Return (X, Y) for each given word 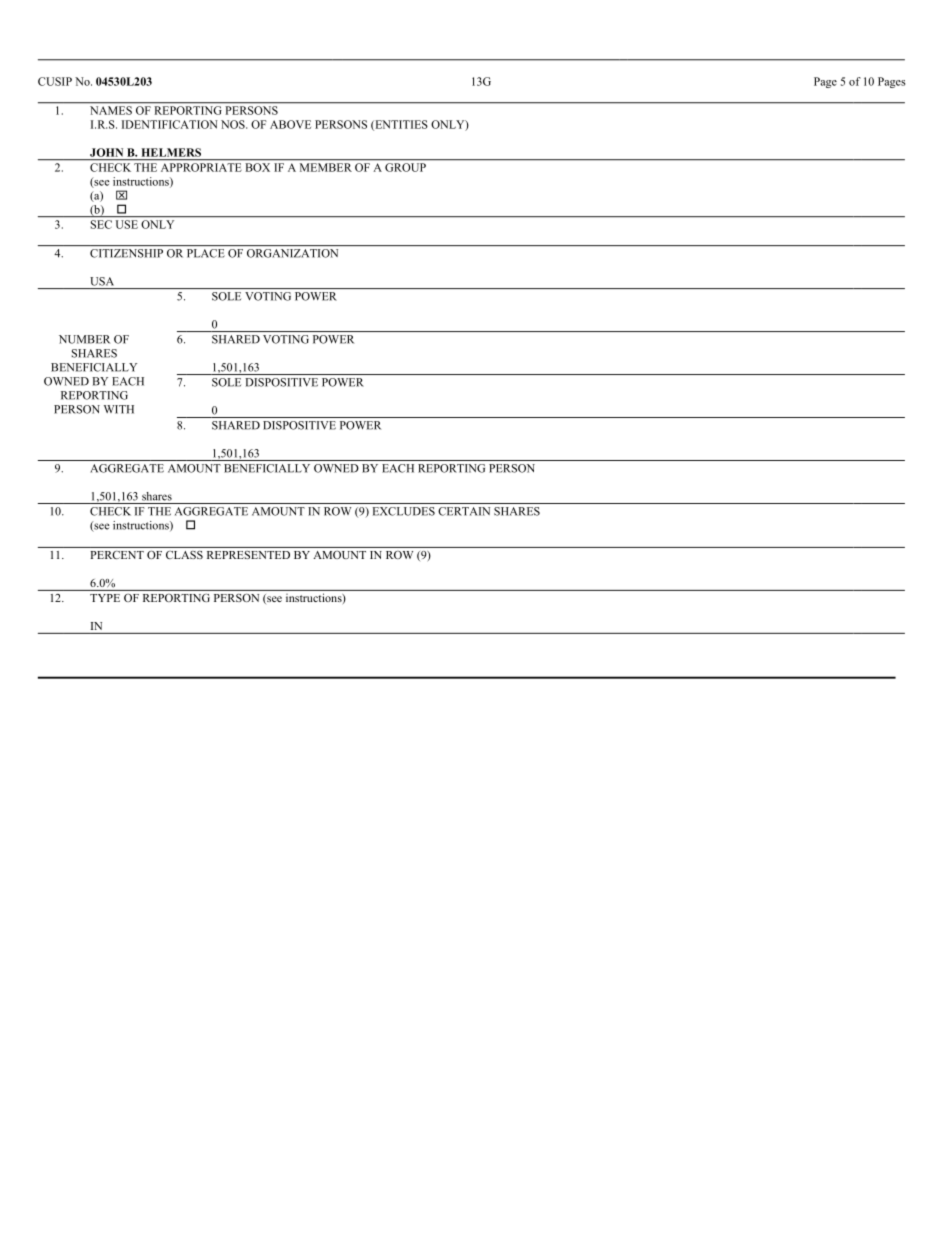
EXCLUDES (404, 511)
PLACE (205, 253)
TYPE (105, 598)
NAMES (111, 110)
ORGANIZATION (292, 253)
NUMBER (84, 339)
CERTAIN (464, 511)
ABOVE (290, 124)
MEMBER (326, 167)
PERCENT (117, 555)
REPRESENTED (248, 555)
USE (127, 224)
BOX (258, 167)
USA (102, 281)
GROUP (405, 167)
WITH (119, 409)
